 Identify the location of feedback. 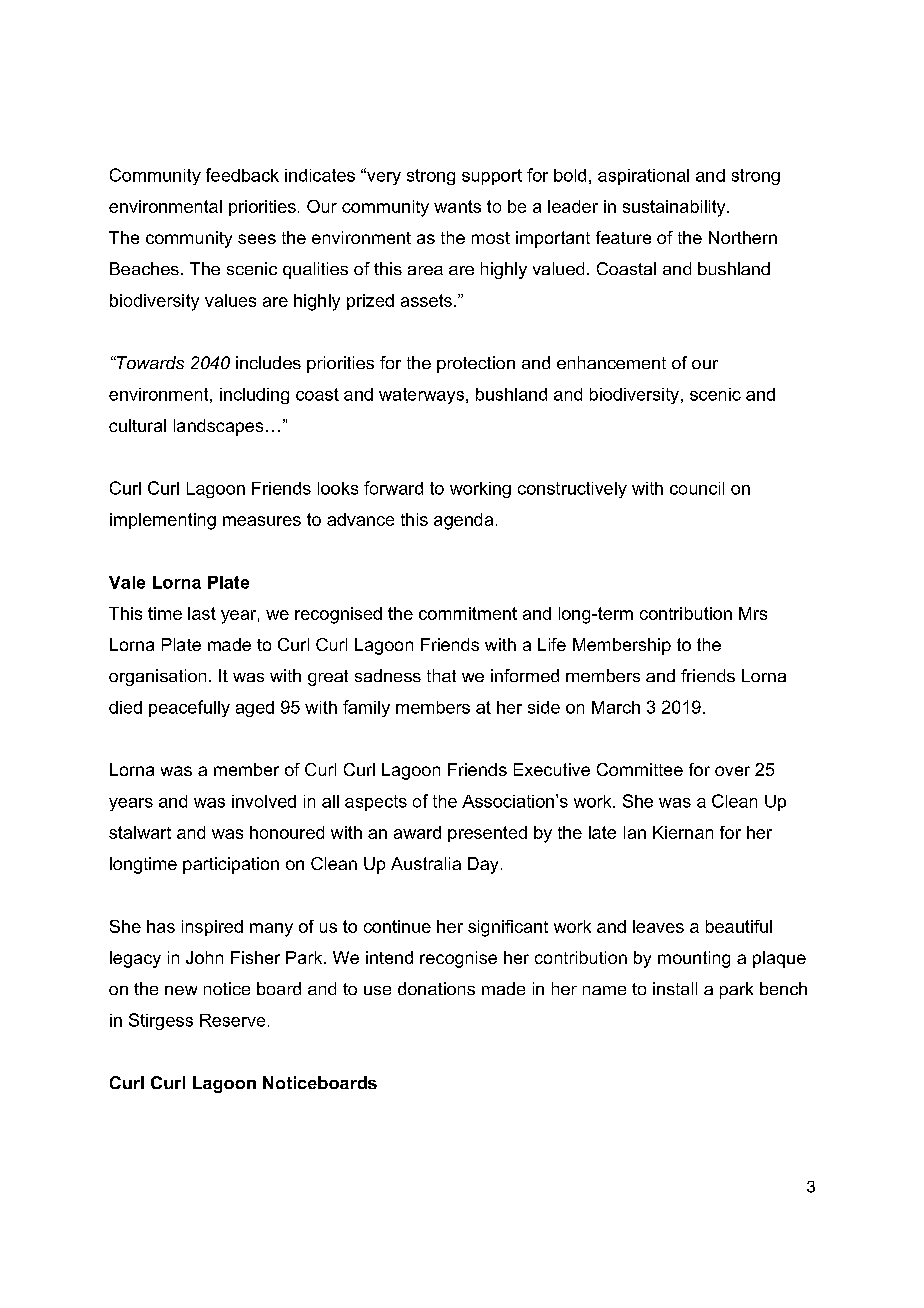
(242, 175).
